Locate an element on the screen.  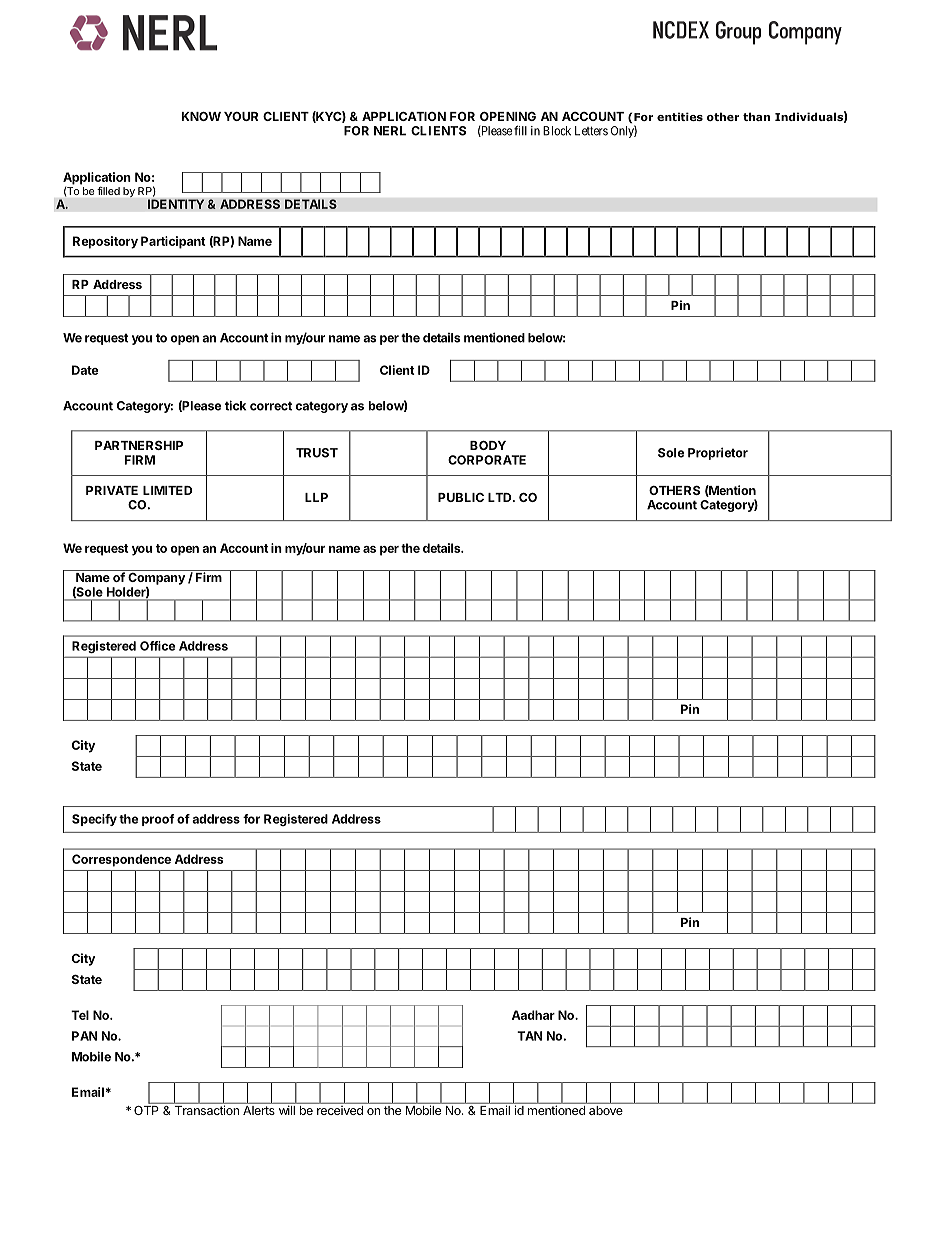
OTP is located at coordinates (147, 1109).
